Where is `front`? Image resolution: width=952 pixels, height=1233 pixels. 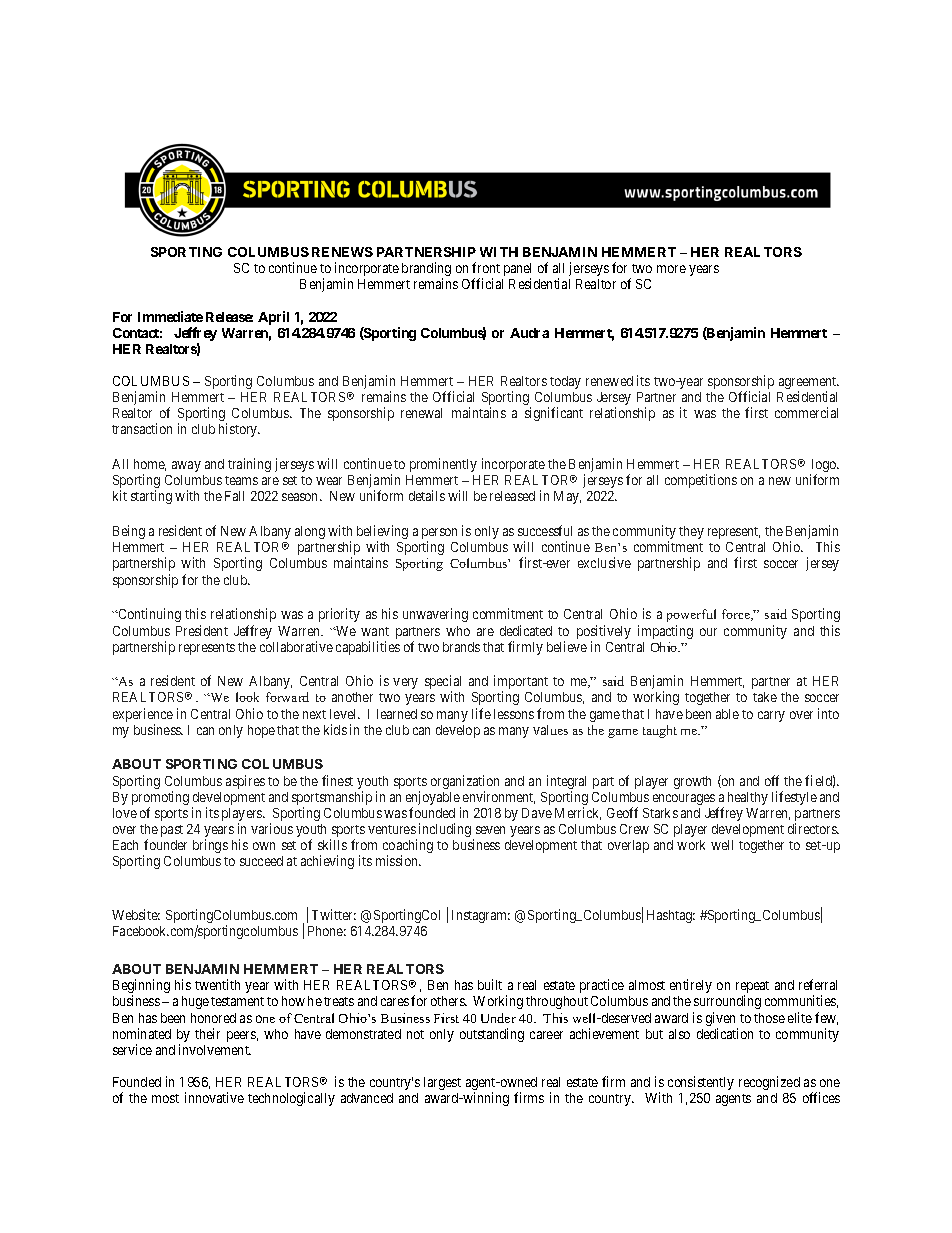 front is located at coordinates (486, 267).
